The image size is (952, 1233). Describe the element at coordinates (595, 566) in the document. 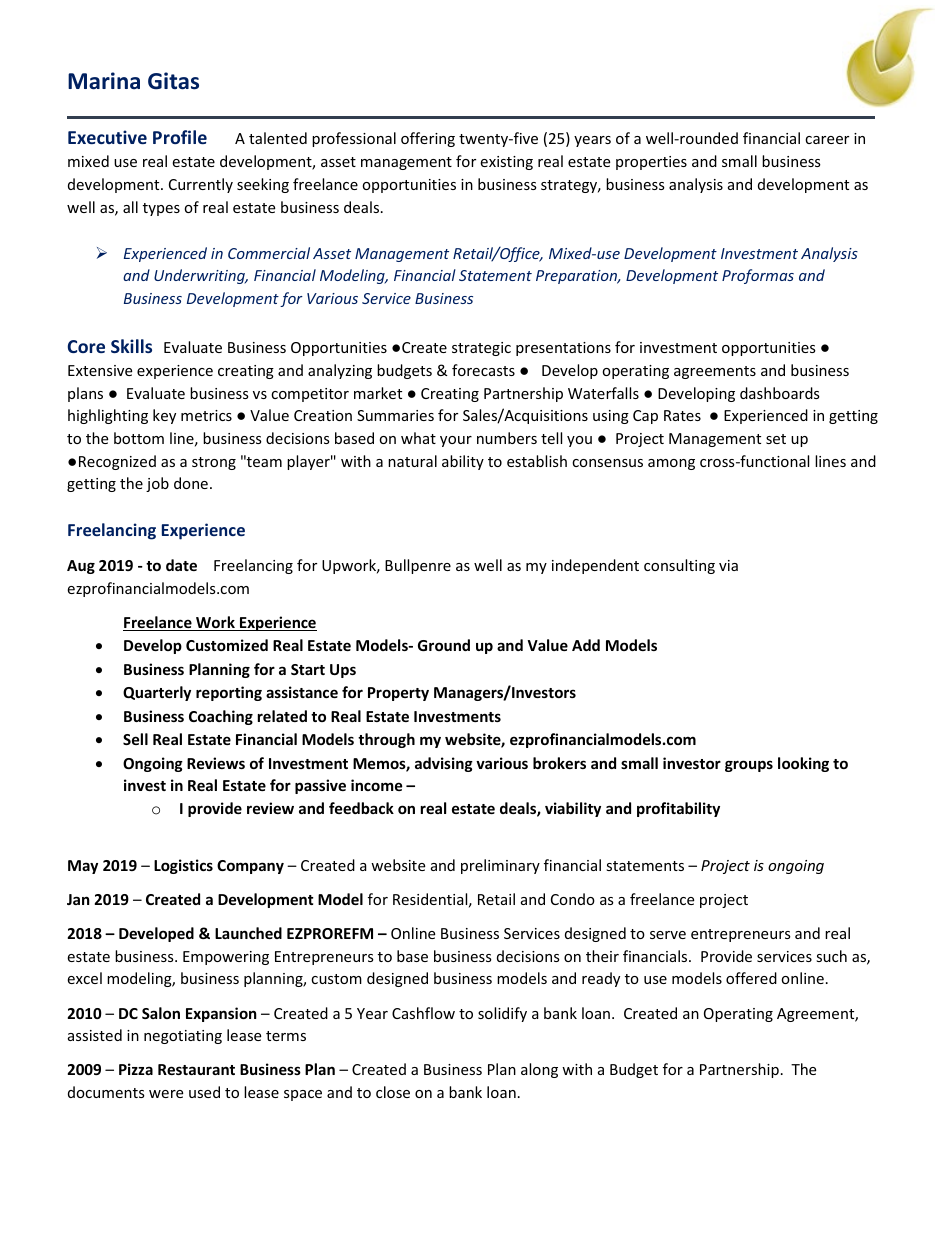

I see `independent` at that location.
